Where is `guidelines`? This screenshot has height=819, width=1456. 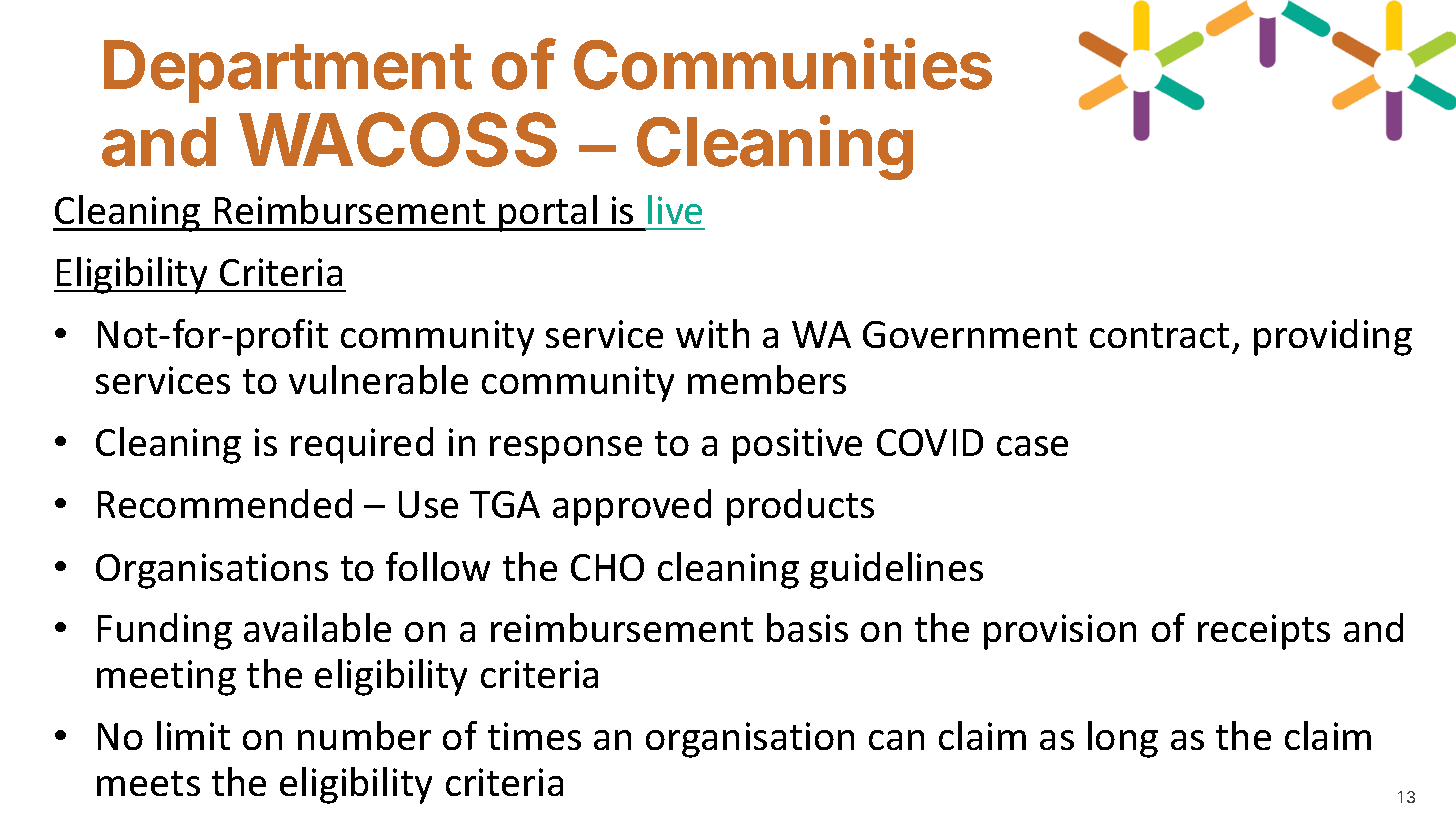 guidelines is located at coordinates (896, 570).
